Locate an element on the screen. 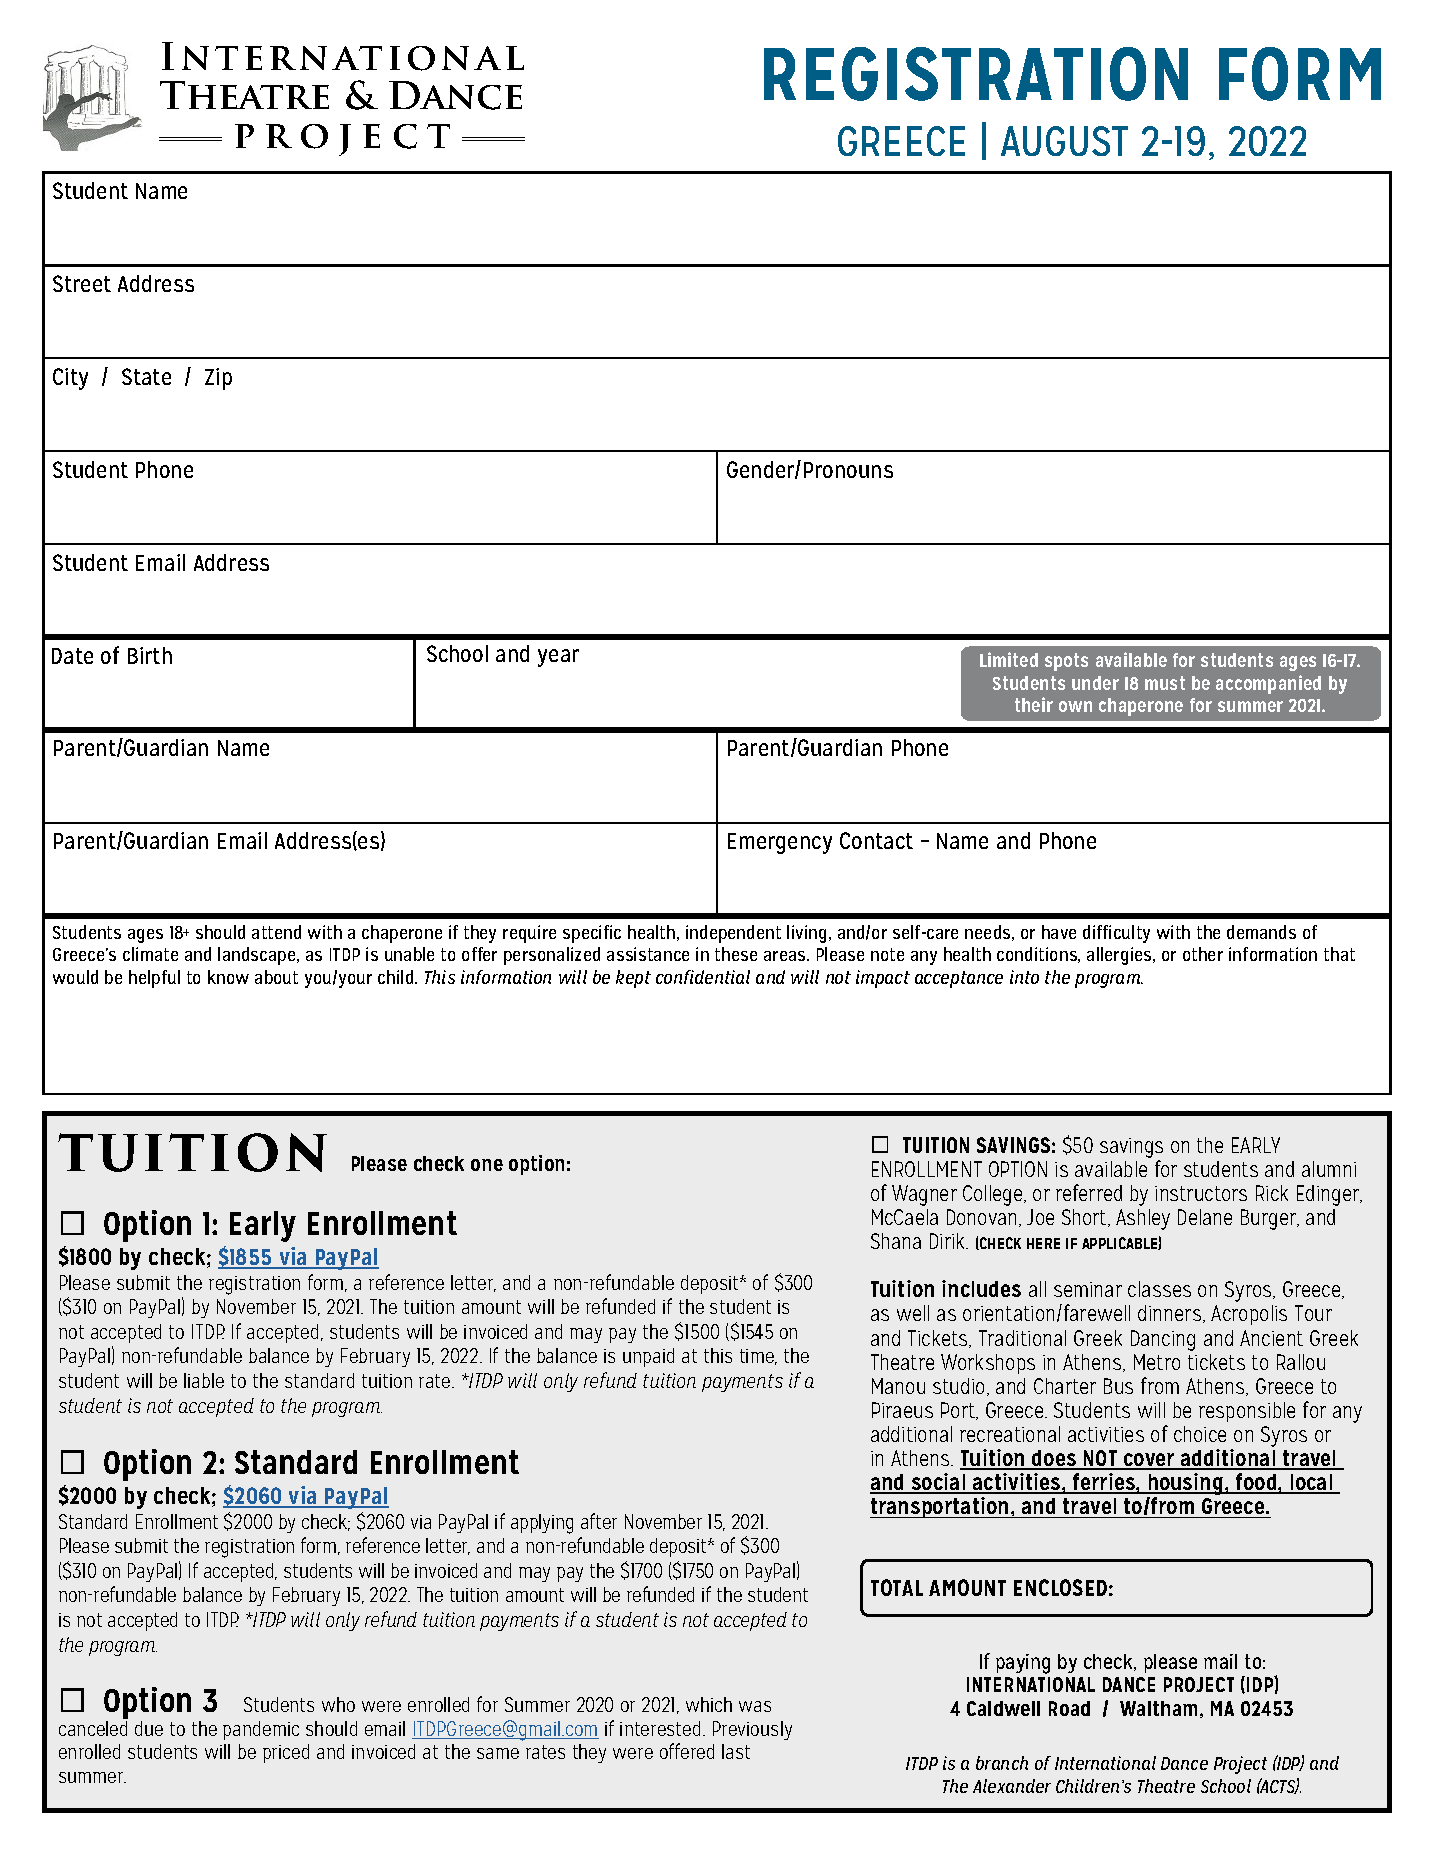 The width and height of the screenshot is (1434, 1855). pandemic is located at coordinates (261, 1730).
